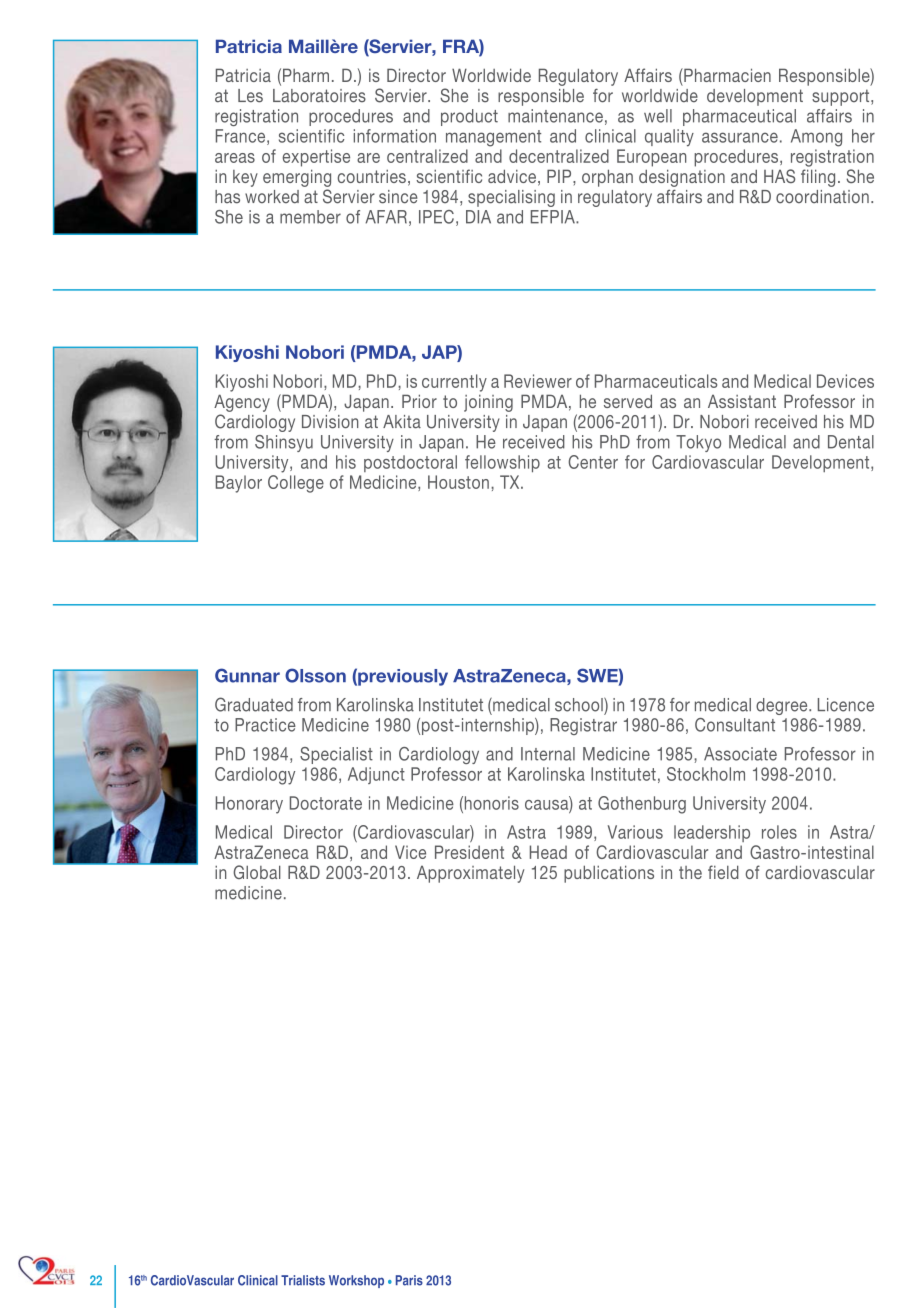 The height and width of the screenshot is (1308, 924). Describe the element at coordinates (316, 158) in the screenshot. I see `expertise` at that location.
